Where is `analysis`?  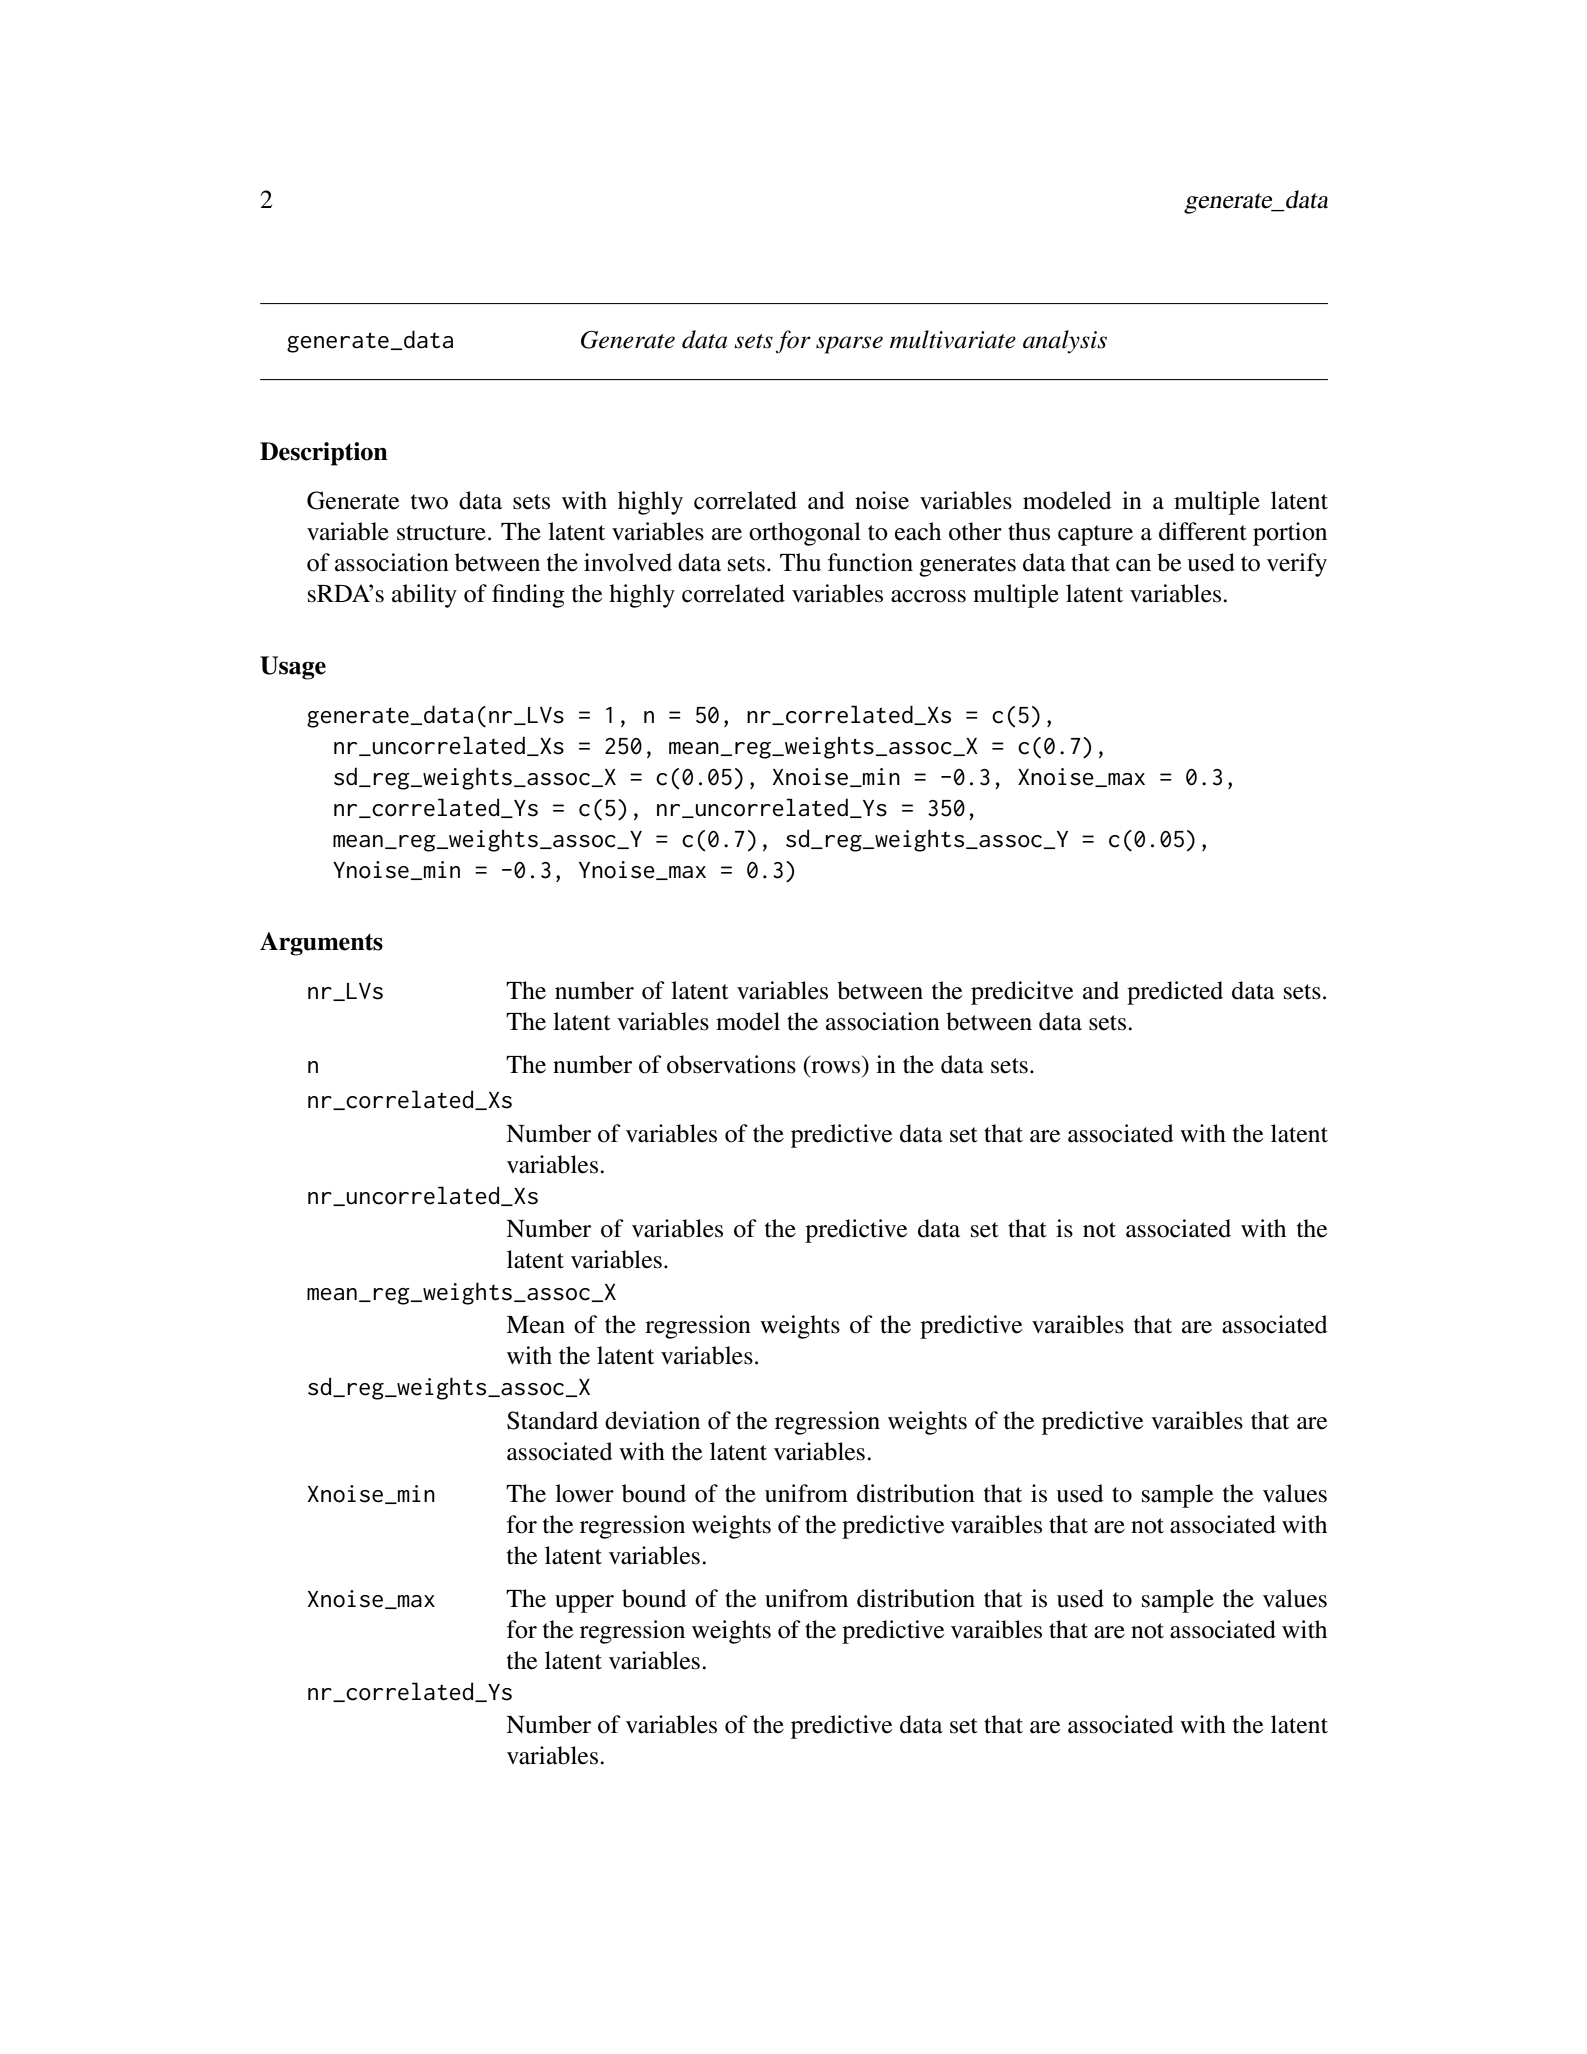
analysis is located at coordinates (1065, 342).
